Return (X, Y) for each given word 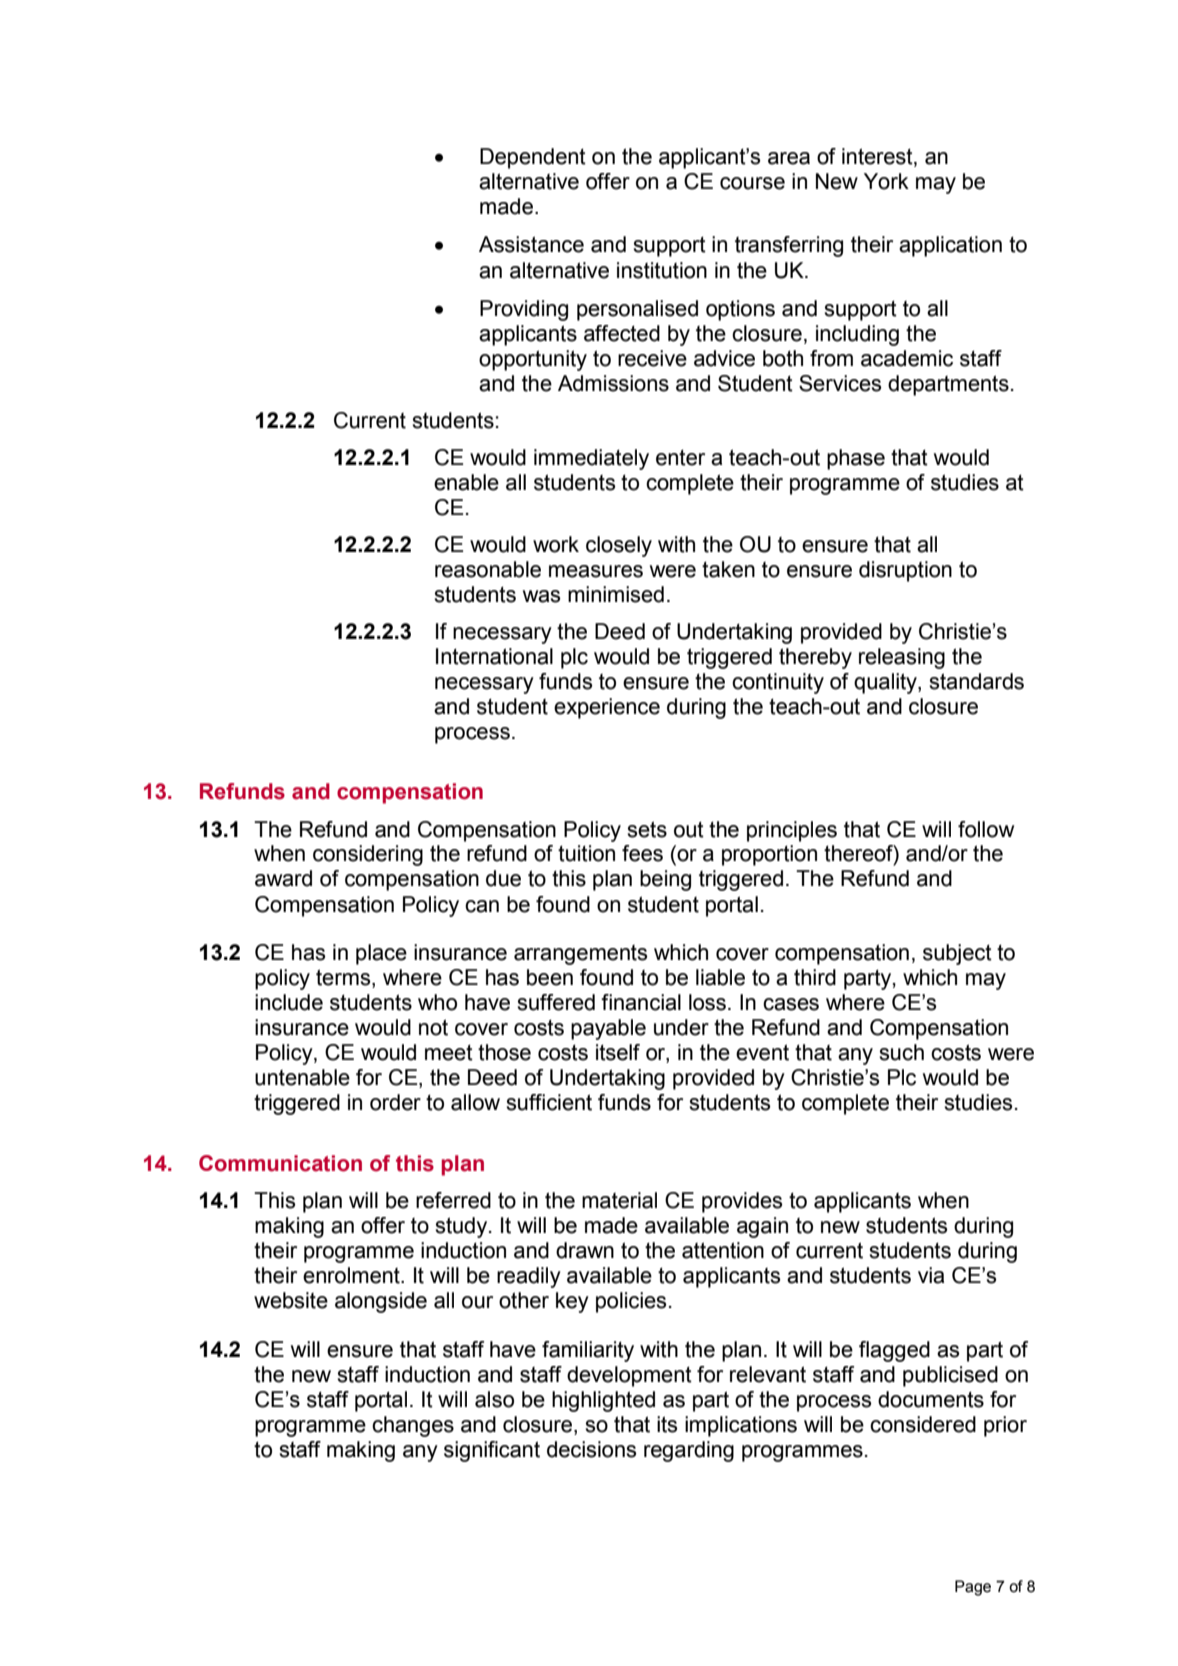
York (886, 181)
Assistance (531, 244)
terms (344, 978)
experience (607, 708)
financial (641, 1002)
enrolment (352, 1275)
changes (413, 1426)
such (901, 1052)
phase (856, 459)
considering (368, 855)
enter (680, 457)
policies (631, 1302)
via (931, 1275)
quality (886, 683)
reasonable (488, 569)
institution (662, 270)
